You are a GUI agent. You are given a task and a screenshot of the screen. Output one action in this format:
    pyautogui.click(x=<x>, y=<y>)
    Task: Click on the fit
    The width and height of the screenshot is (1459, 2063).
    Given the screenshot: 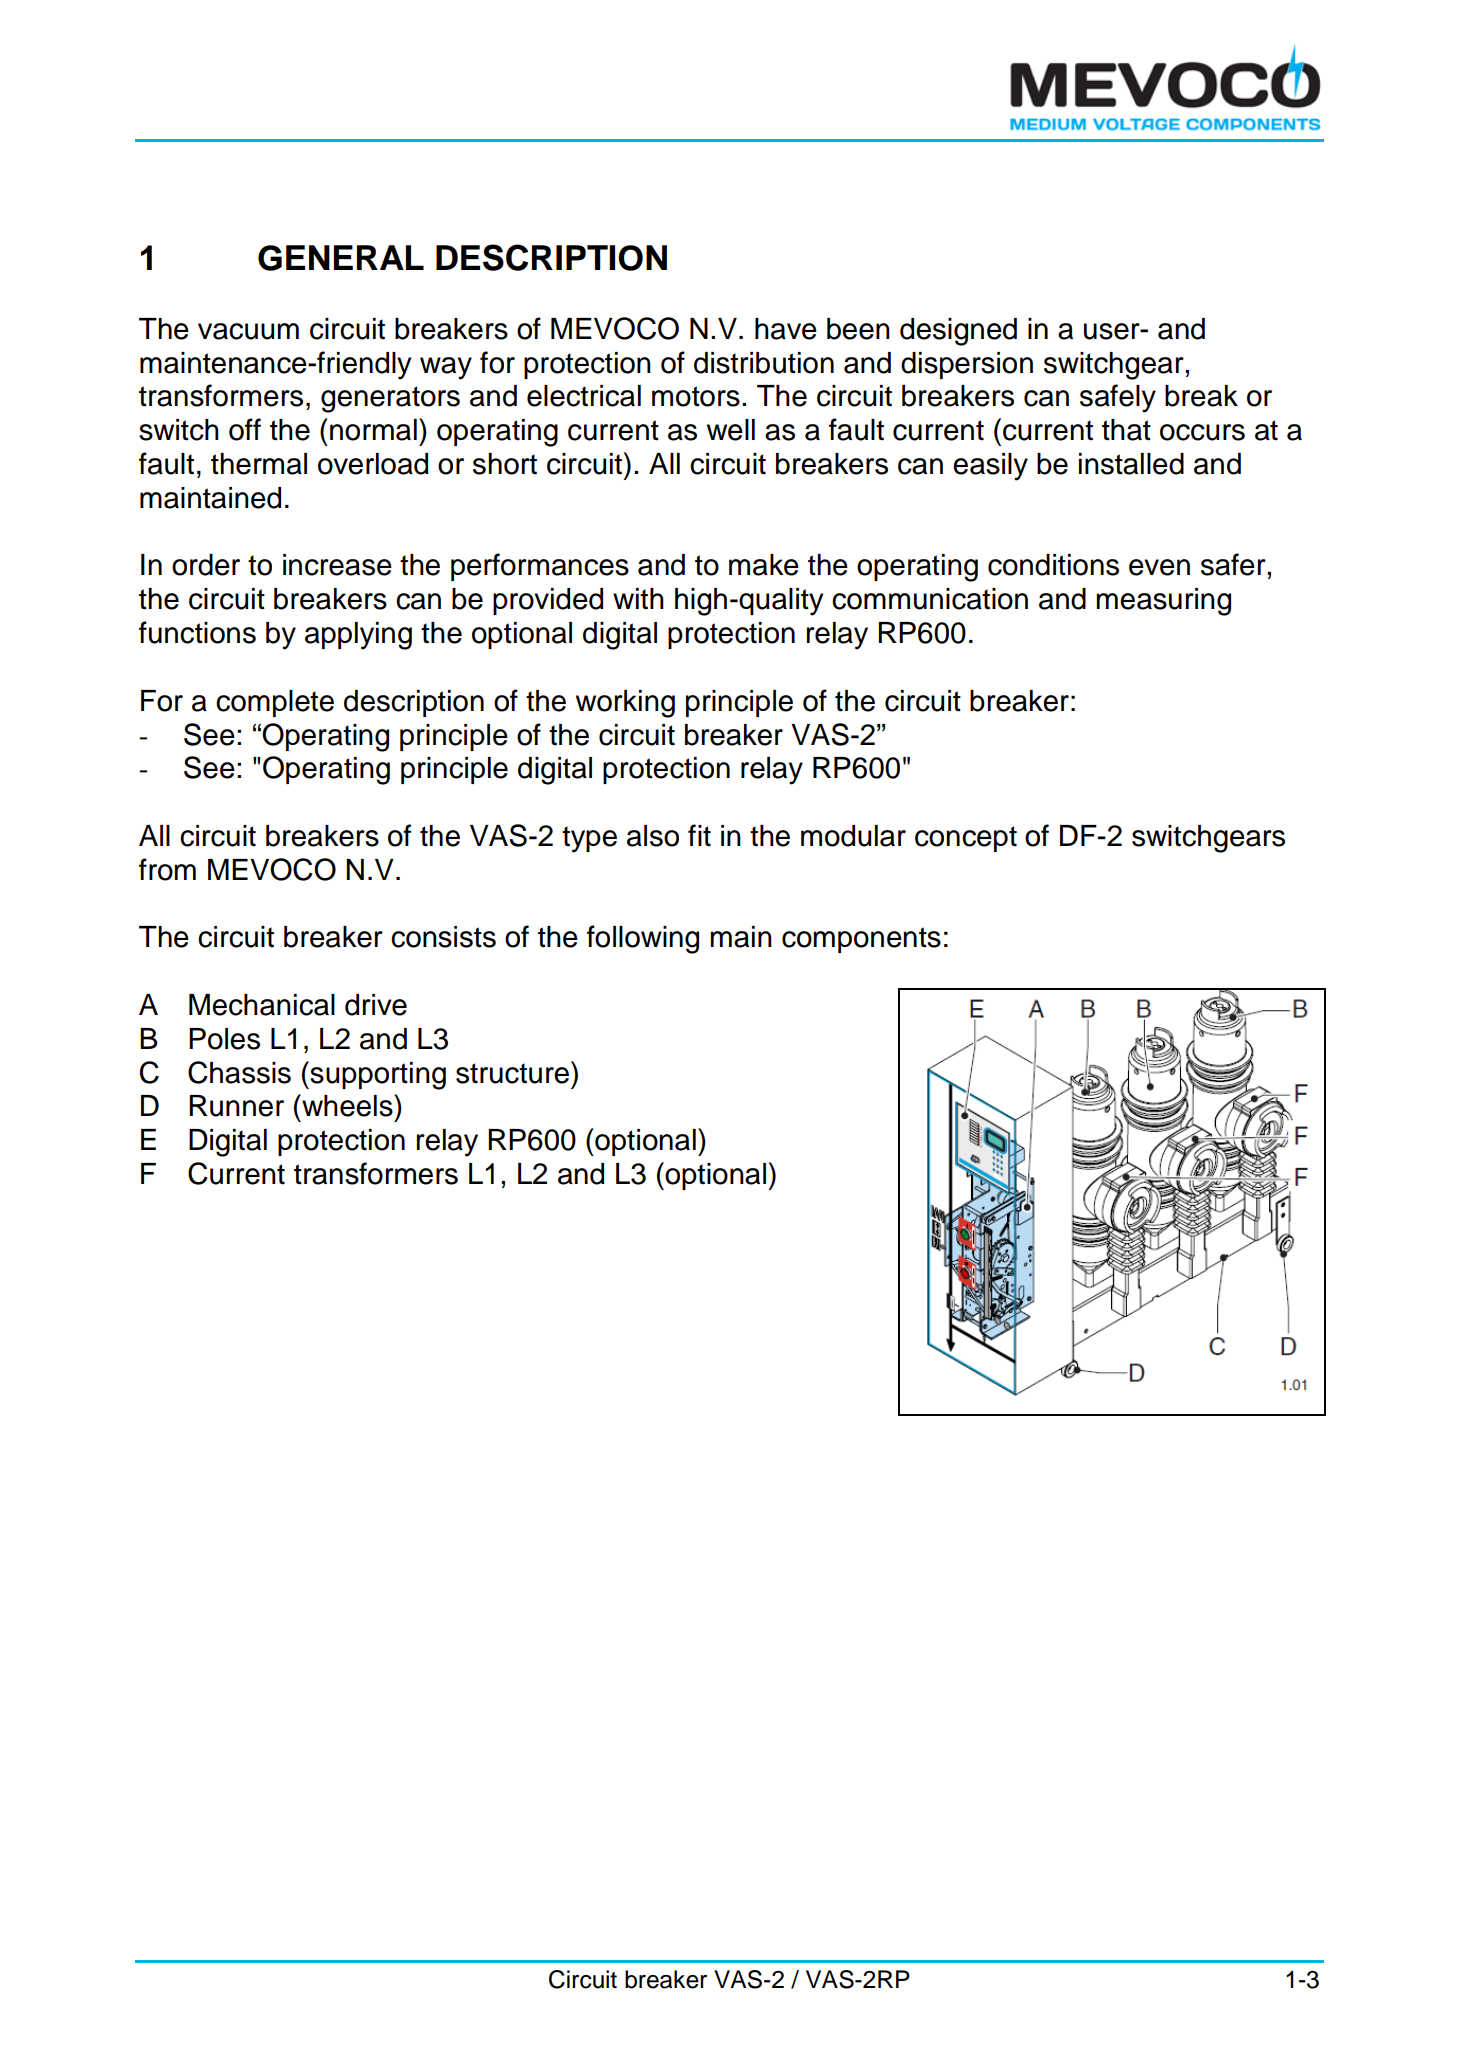 What is the action you would take?
    pyautogui.click(x=699, y=835)
